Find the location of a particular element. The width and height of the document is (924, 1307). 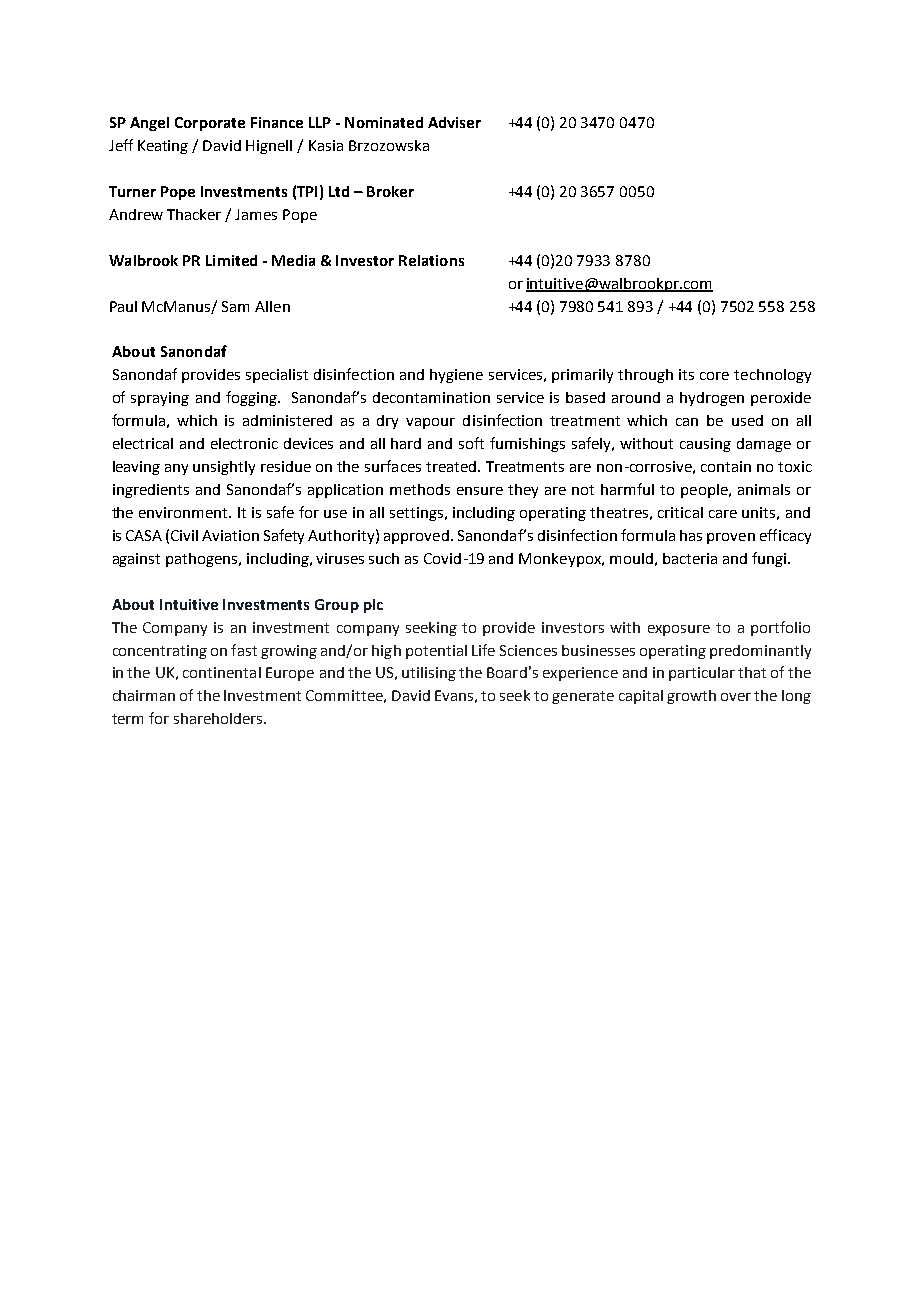

ensure is located at coordinates (480, 491).
